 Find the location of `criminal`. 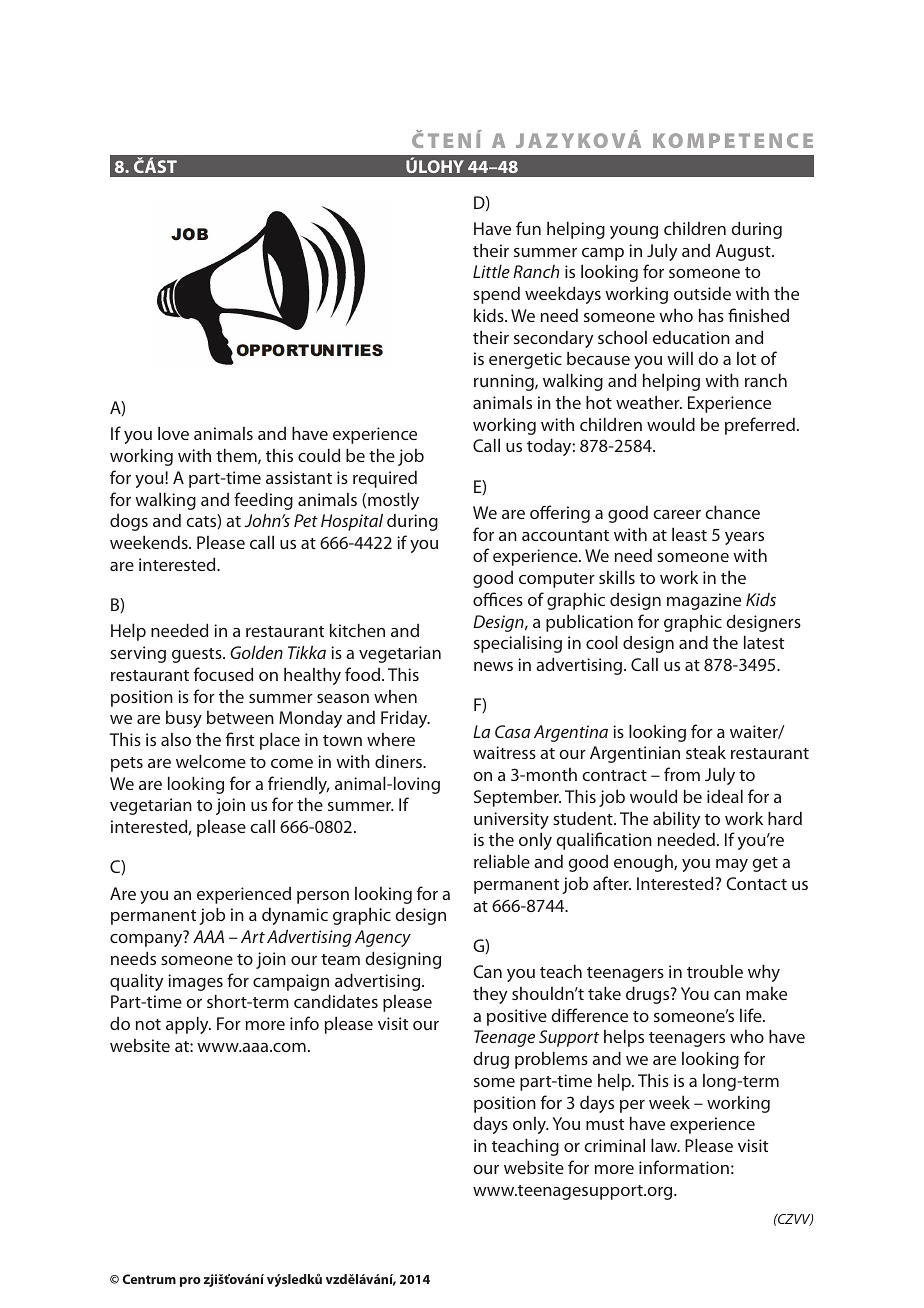

criminal is located at coordinates (614, 1145).
